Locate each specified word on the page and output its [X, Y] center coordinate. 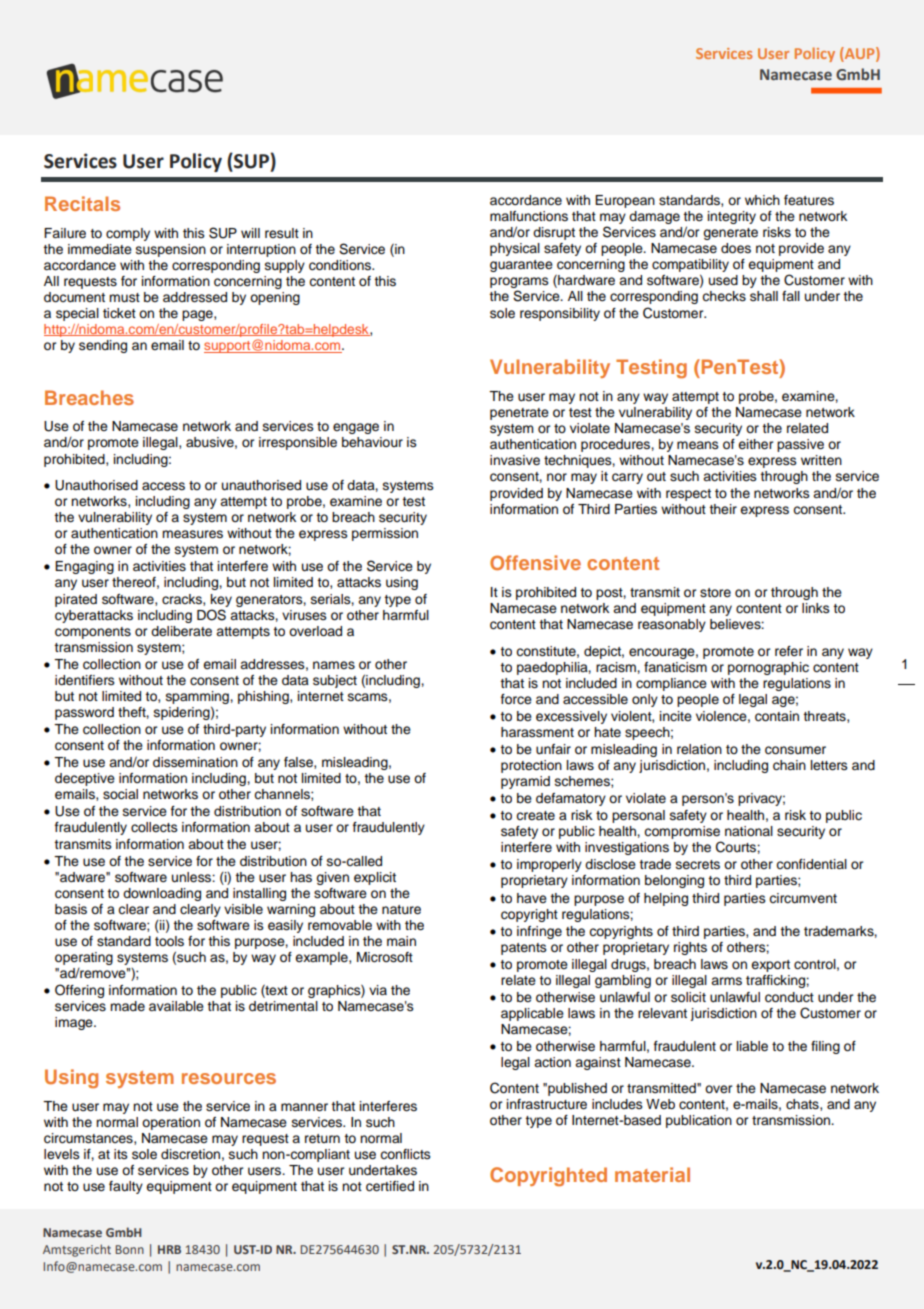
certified [390, 1186]
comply [128, 234]
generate [730, 234]
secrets [698, 865]
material [652, 1174]
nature [401, 910]
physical [515, 249]
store [715, 593]
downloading [162, 894]
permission [385, 534]
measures [192, 534]
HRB [169, 1249]
